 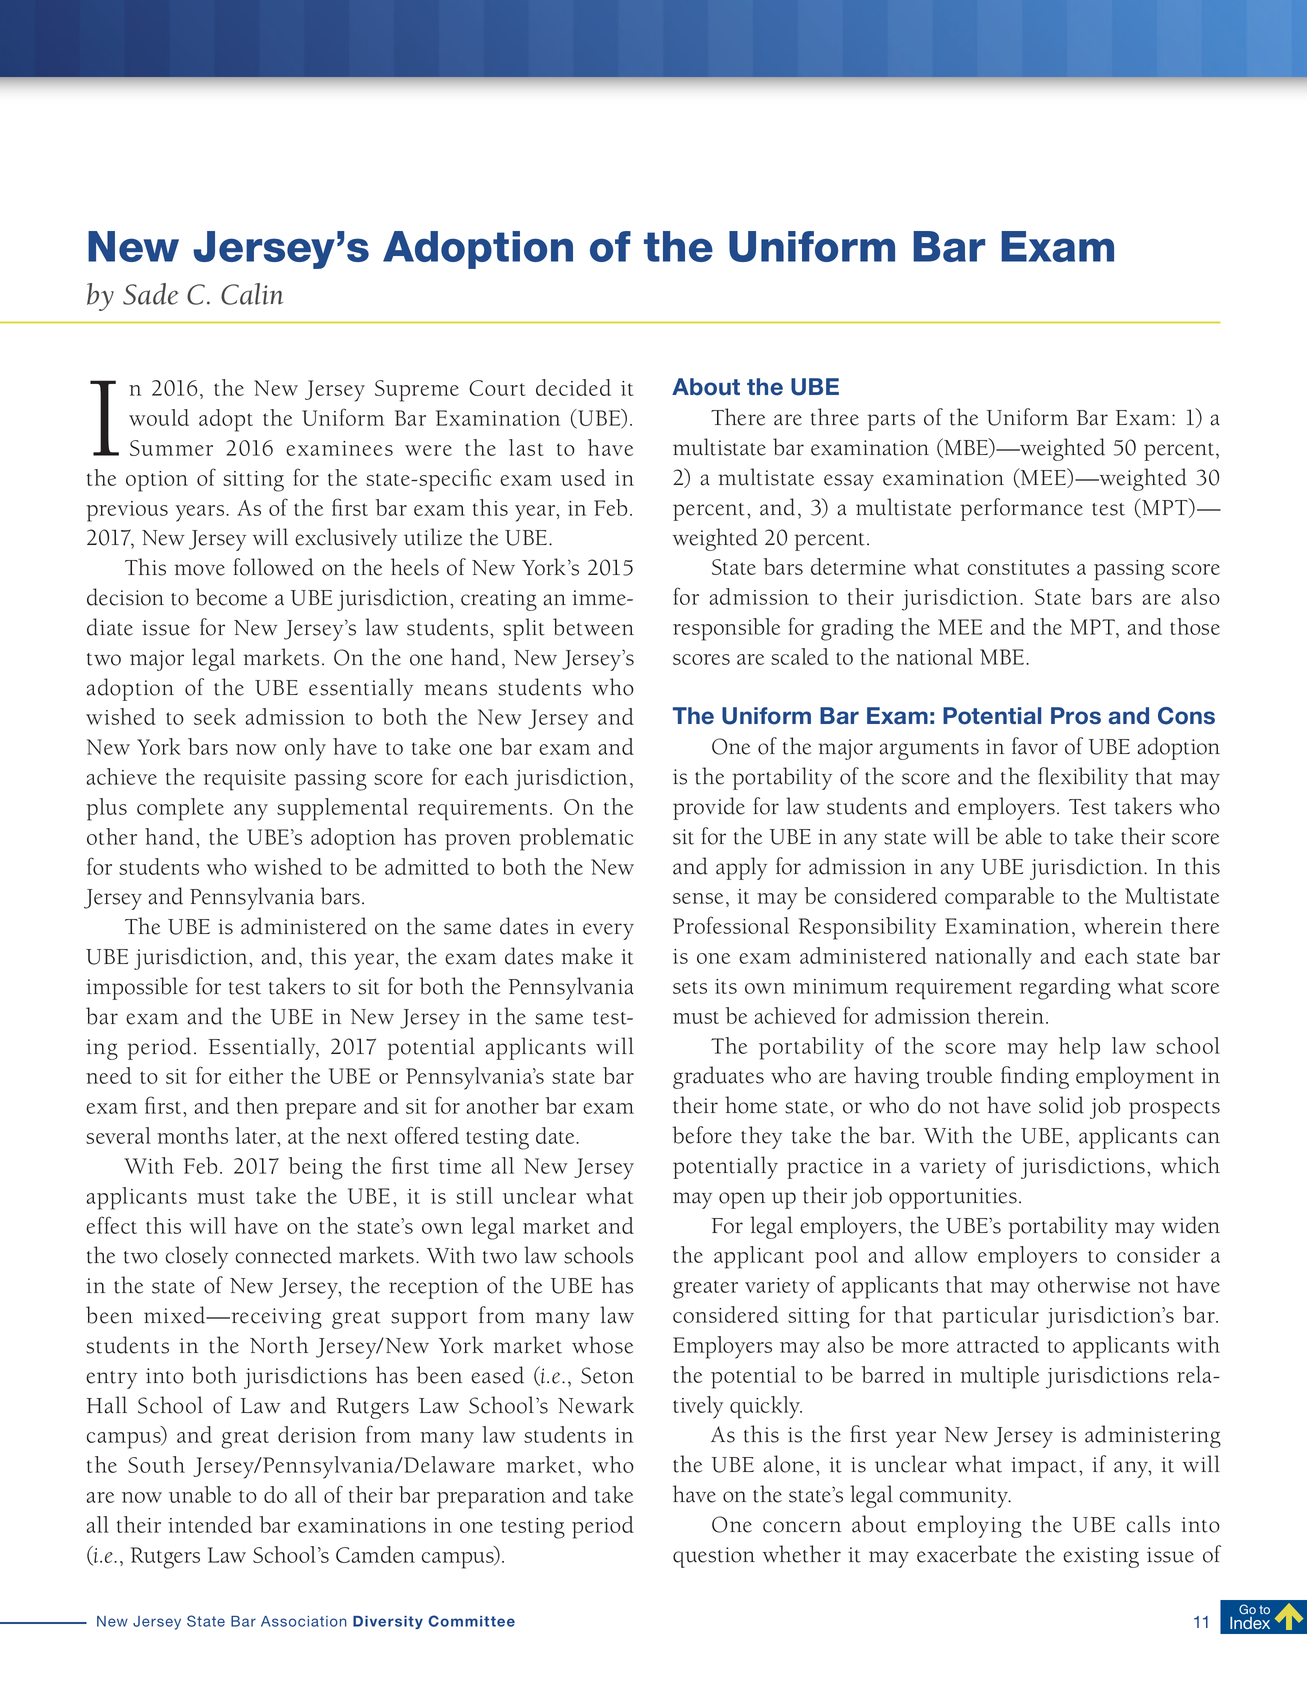 I want to click on existing, so click(x=1101, y=1557).
